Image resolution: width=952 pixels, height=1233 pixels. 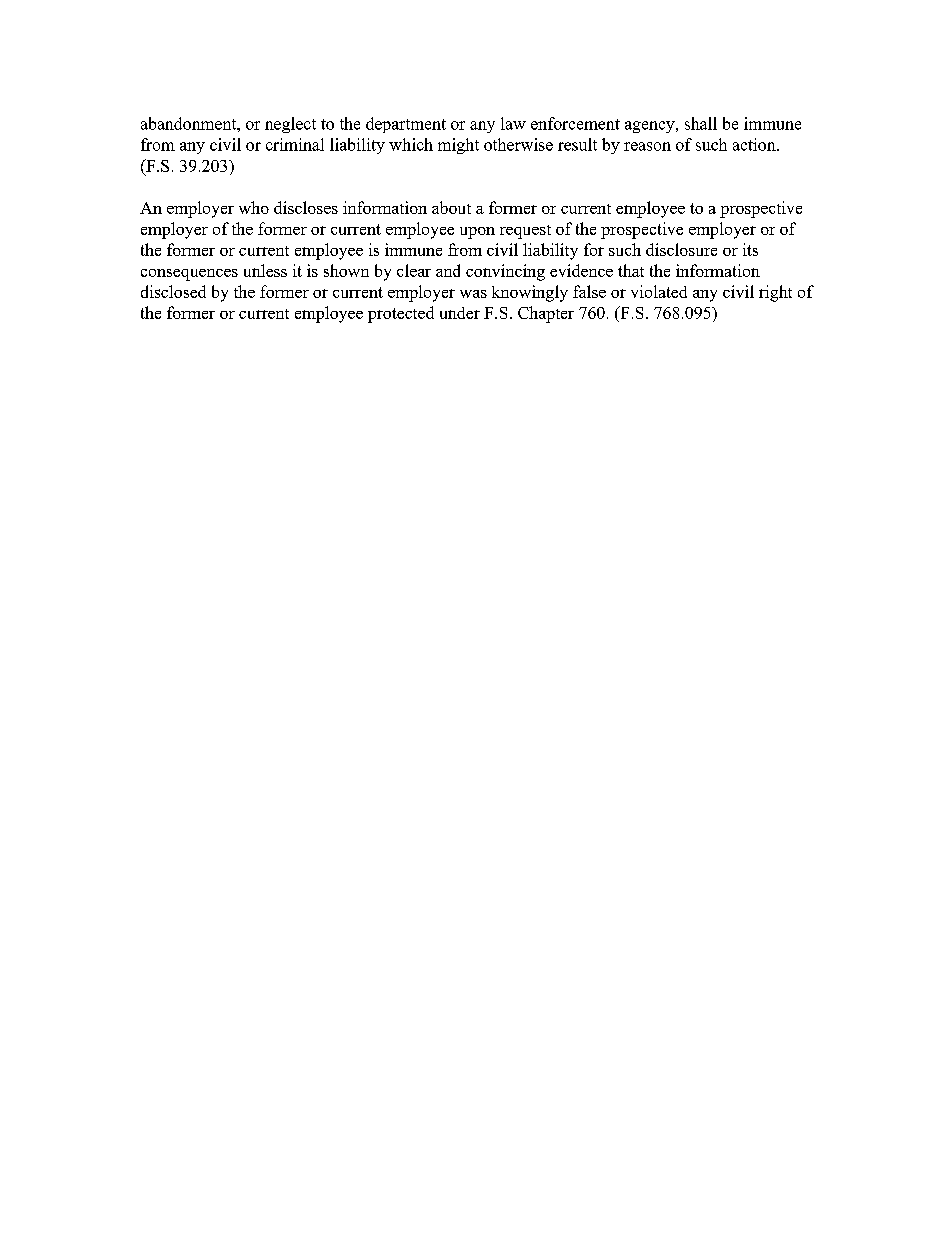 I want to click on upon, so click(x=477, y=233).
